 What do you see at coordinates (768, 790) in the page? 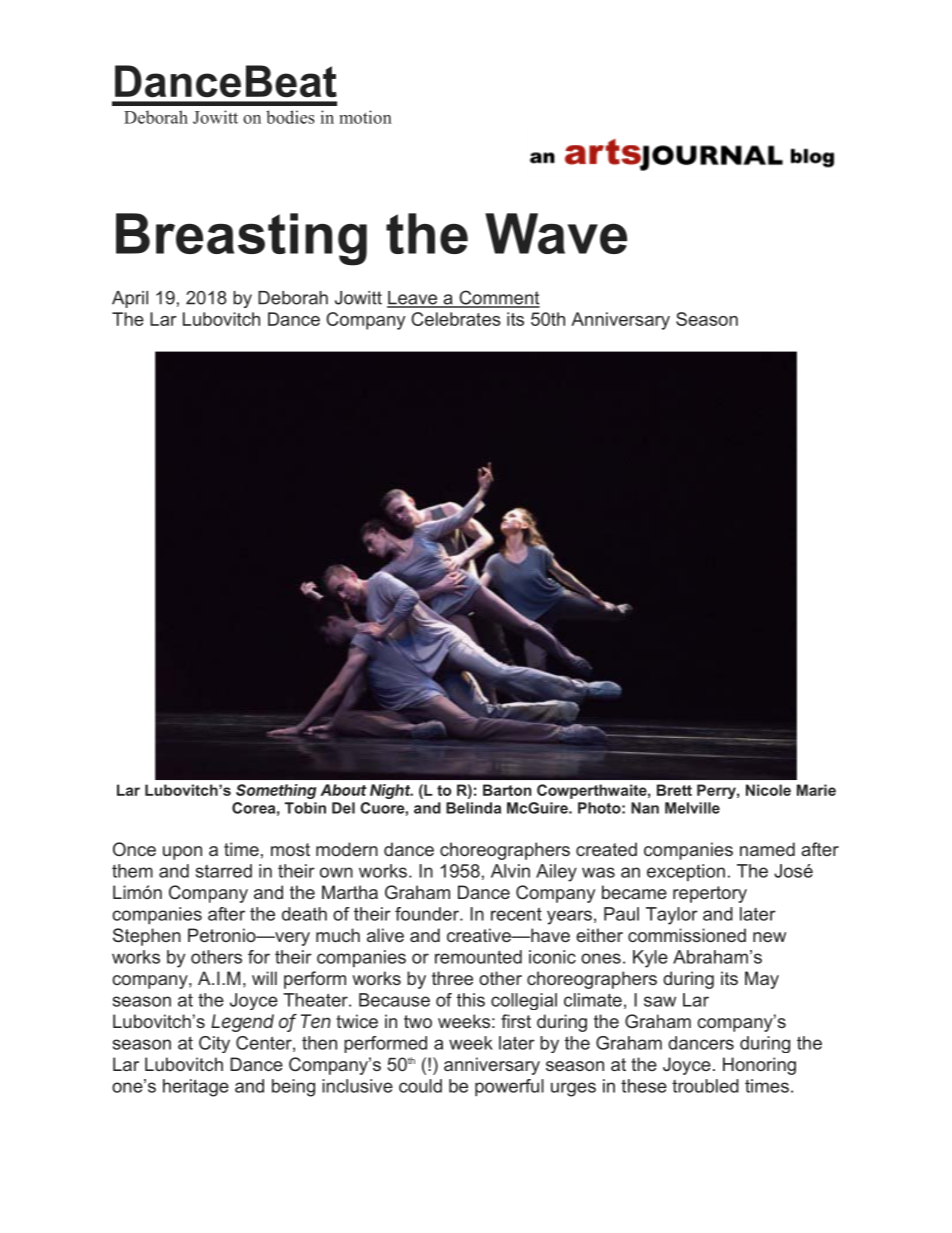
I see `Nicole` at bounding box center [768, 790].
